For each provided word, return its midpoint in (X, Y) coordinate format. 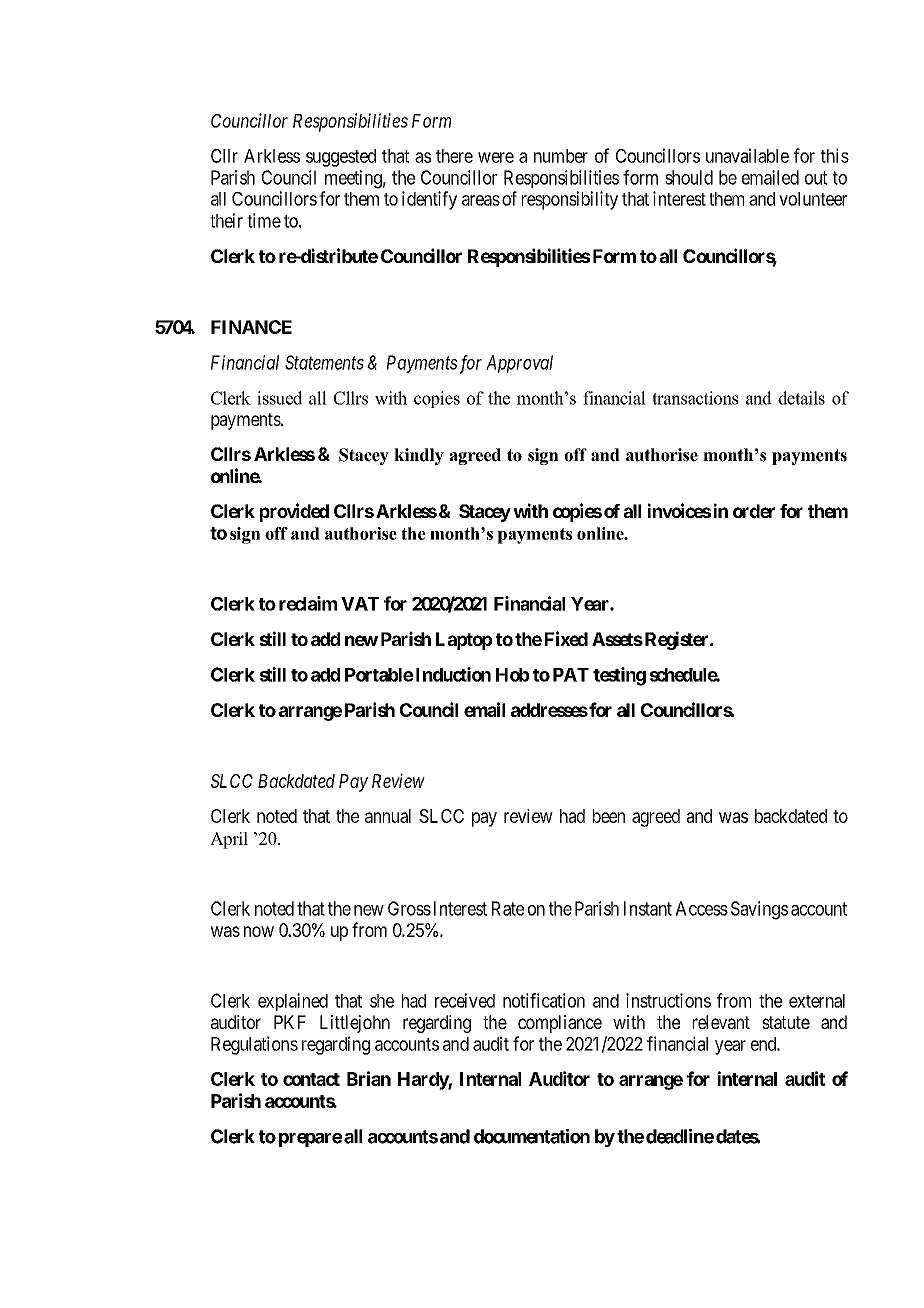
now (259, 931)
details (801, 398)
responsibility (570, 200)
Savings (759, 910)
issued (279, 398)
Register (676, 640)
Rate (508, 908)
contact (311, 1079)
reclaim (308, 603)
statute (786, 1022)
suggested (341, 158)
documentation (532, 1136)
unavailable (747, 155)
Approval (519, 364)
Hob (512, 675)
